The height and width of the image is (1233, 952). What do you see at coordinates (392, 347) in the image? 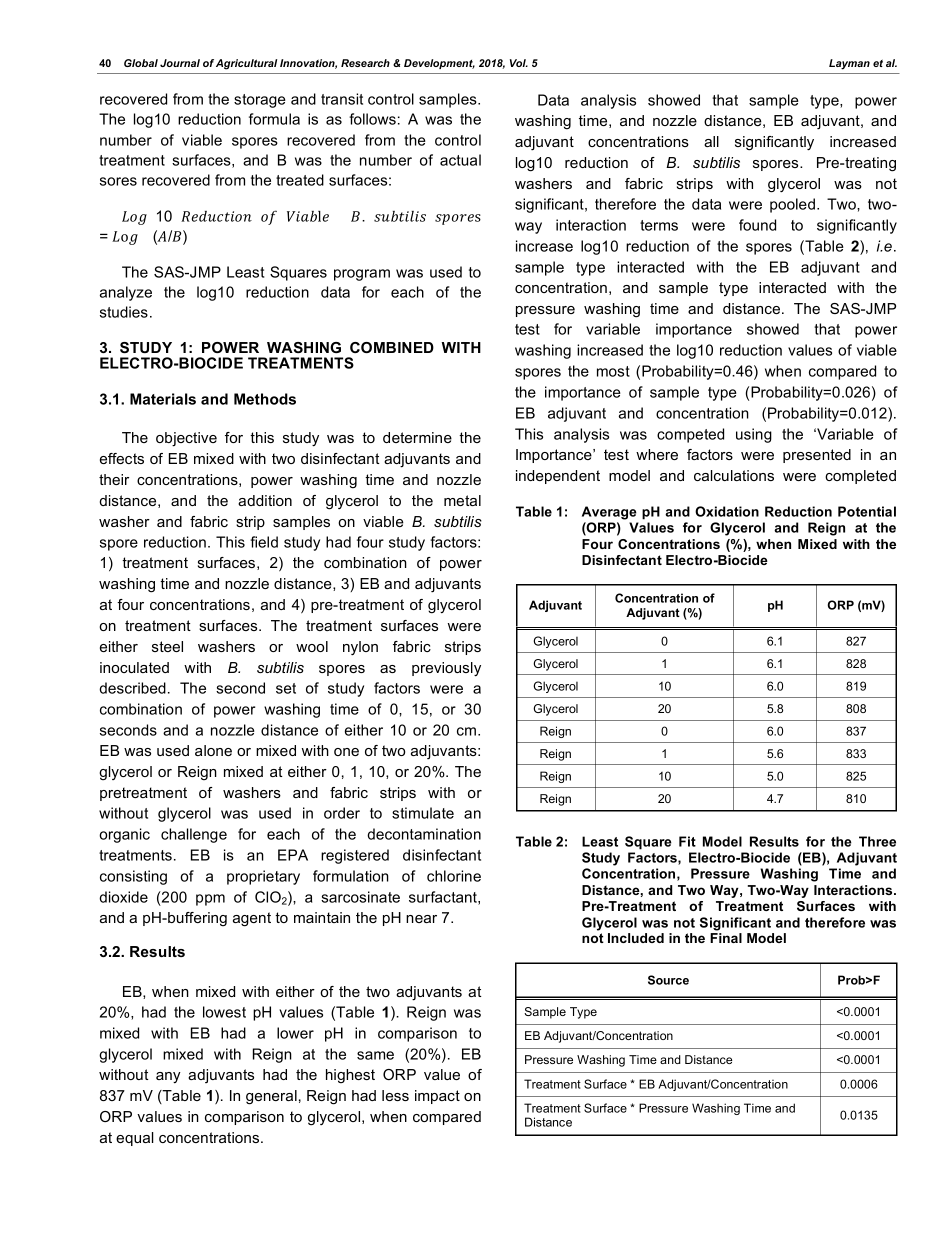
I see `COMBINED` at bounding box center [392, 347].
